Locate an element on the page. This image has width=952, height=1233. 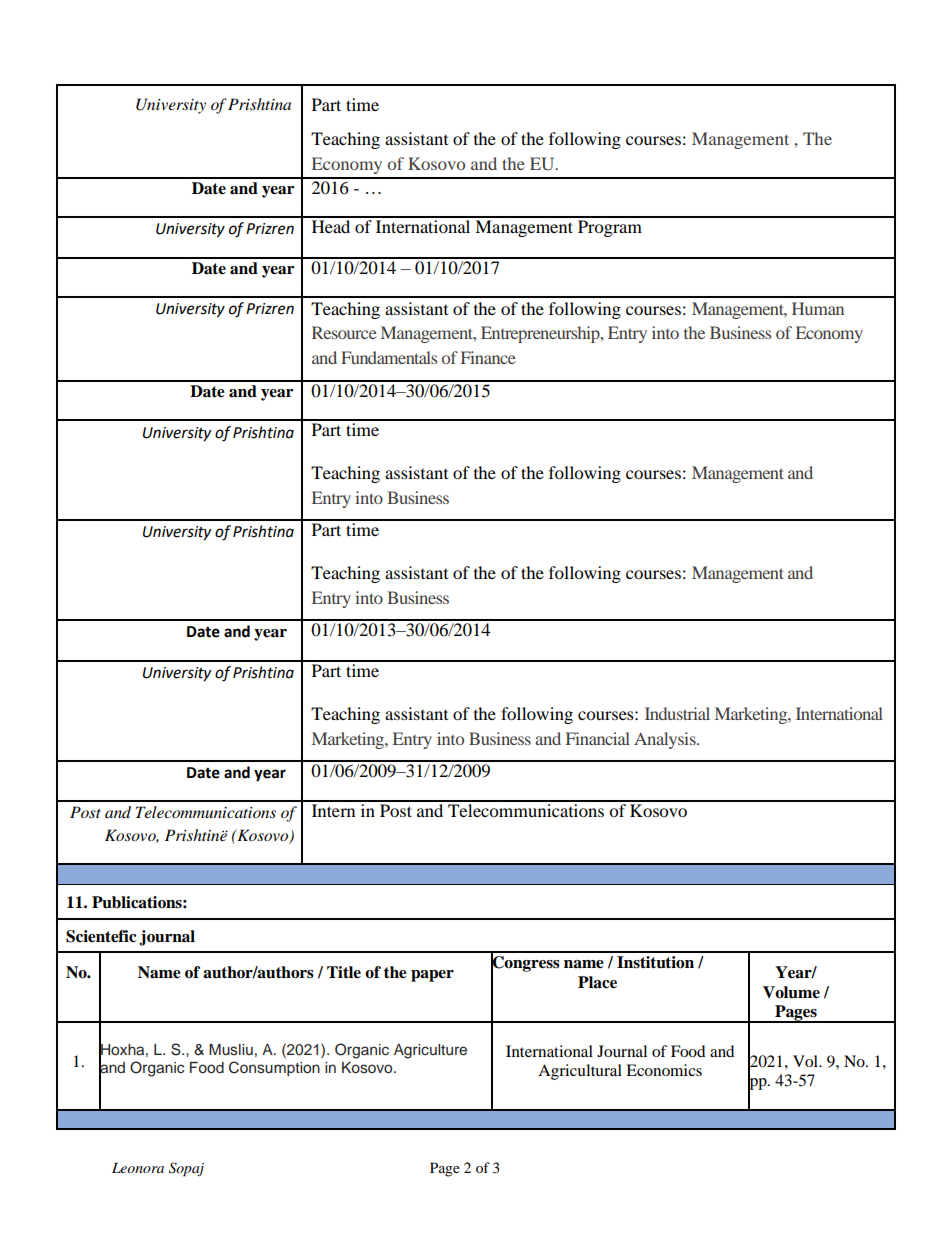
Consumption is located at coordinates (274, 1068).
